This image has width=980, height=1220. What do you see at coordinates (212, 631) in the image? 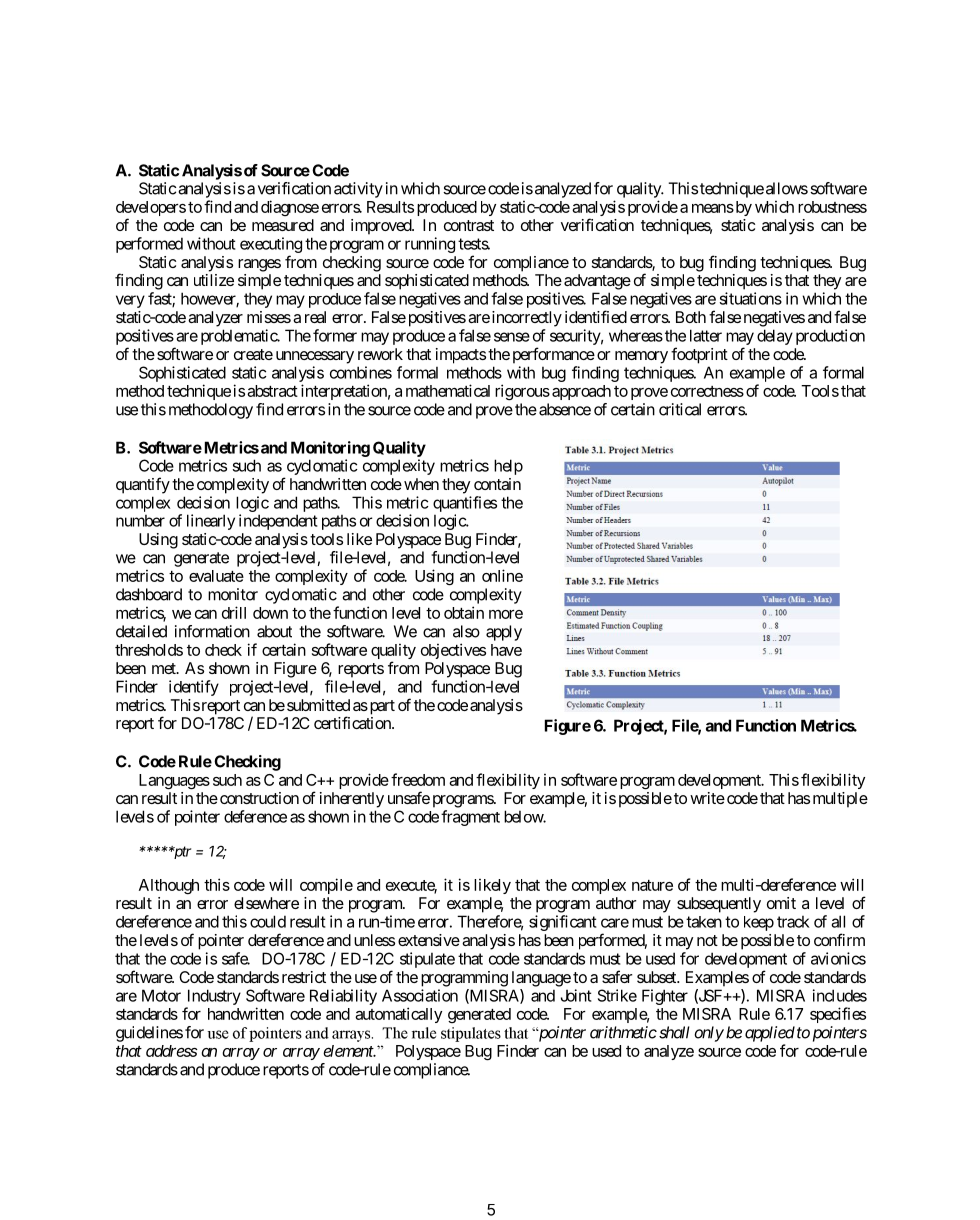
I see `information` at bounding box center [212, 631].
